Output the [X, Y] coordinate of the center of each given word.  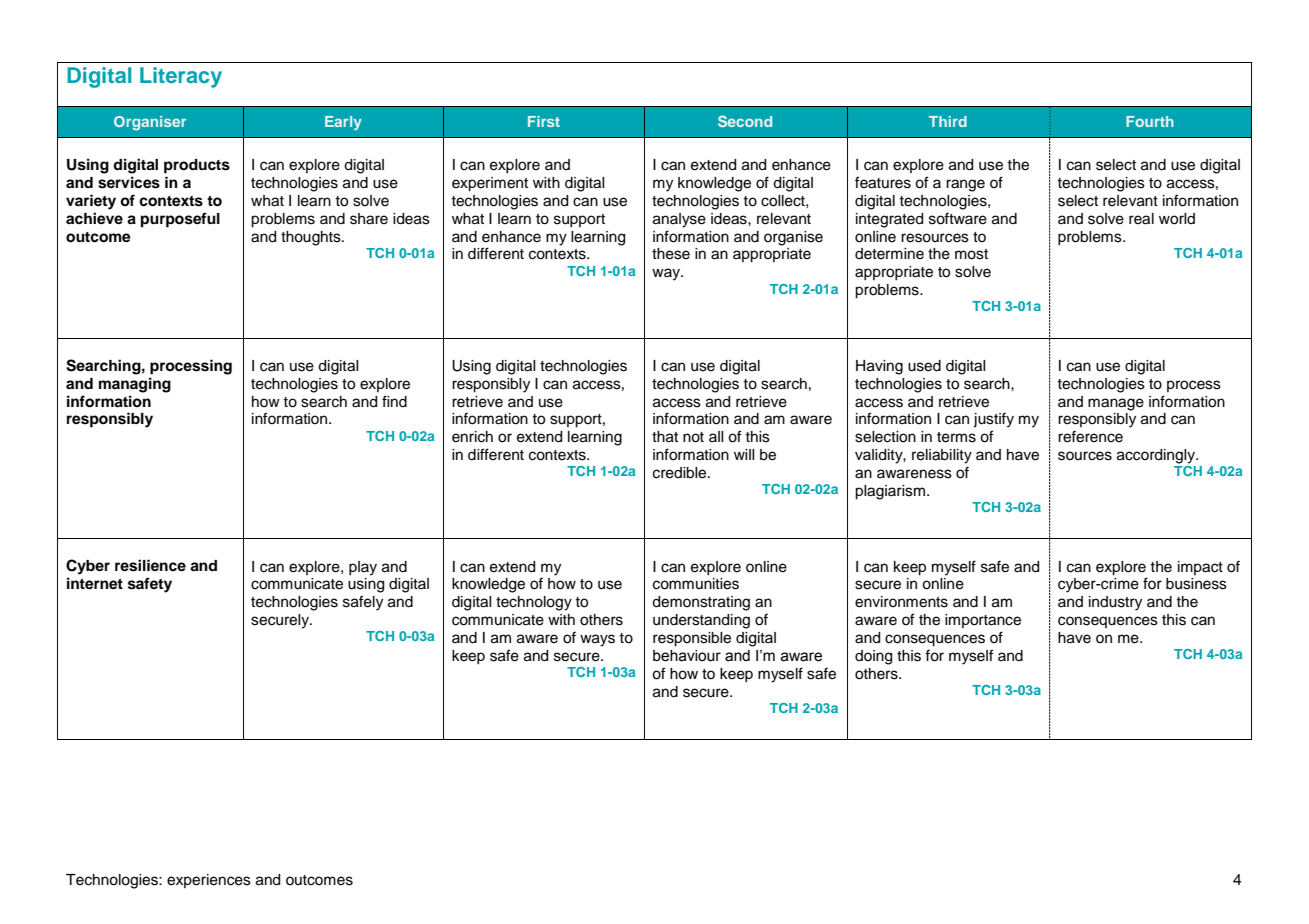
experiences [209, 881]
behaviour [687, 656]
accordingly [1157, 456]
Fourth [1150, 121]
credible [681, 473]
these [671, 254]
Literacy [181, 77]
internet [95, 583]
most [971, 254]
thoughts [312, 238]
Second [745, 121]
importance [983, 621]
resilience [150, 565]
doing [873, 657]
